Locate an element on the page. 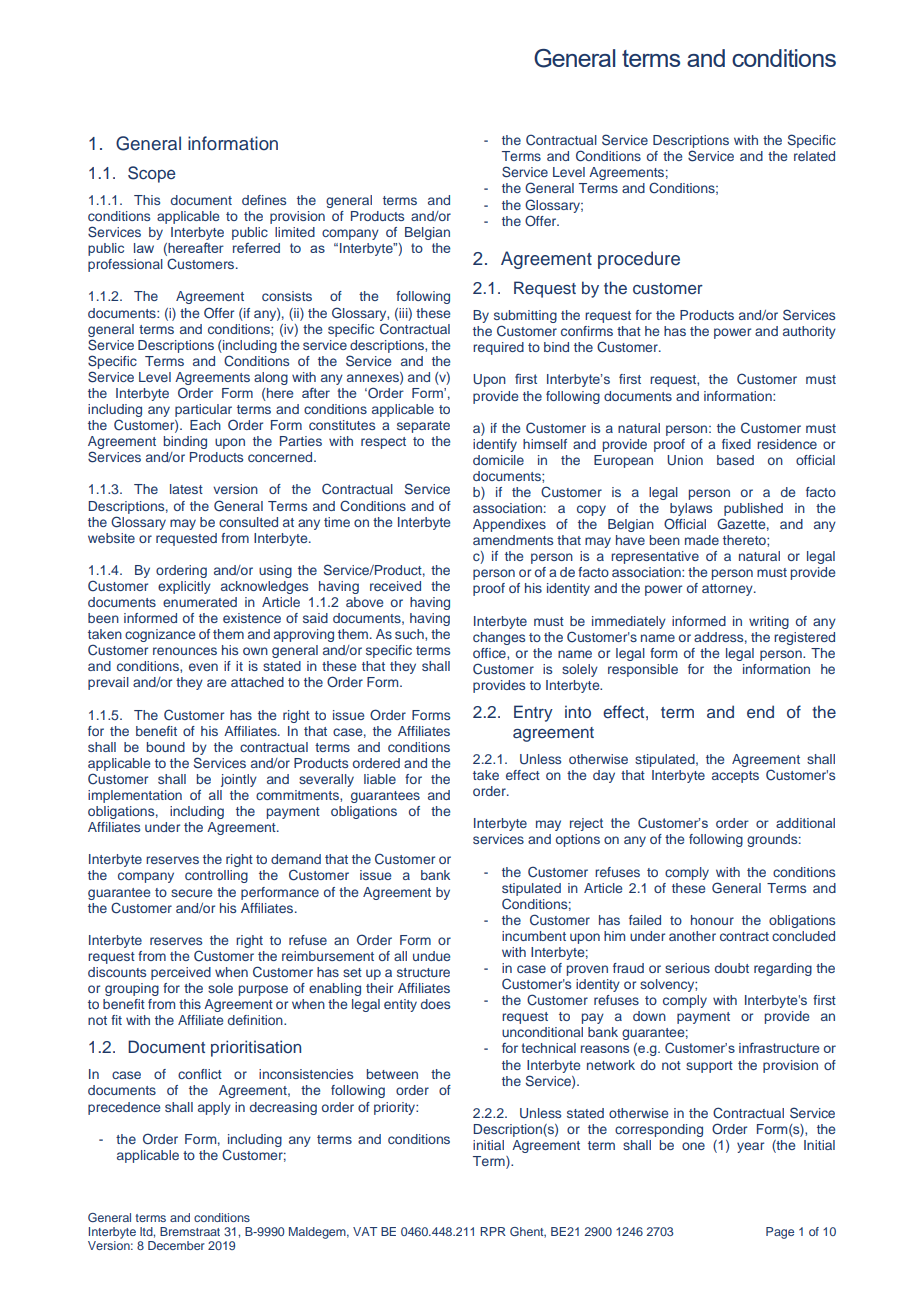 The width and height of the page is (924, 1308). Scope is located at coordinates (152, 174).
